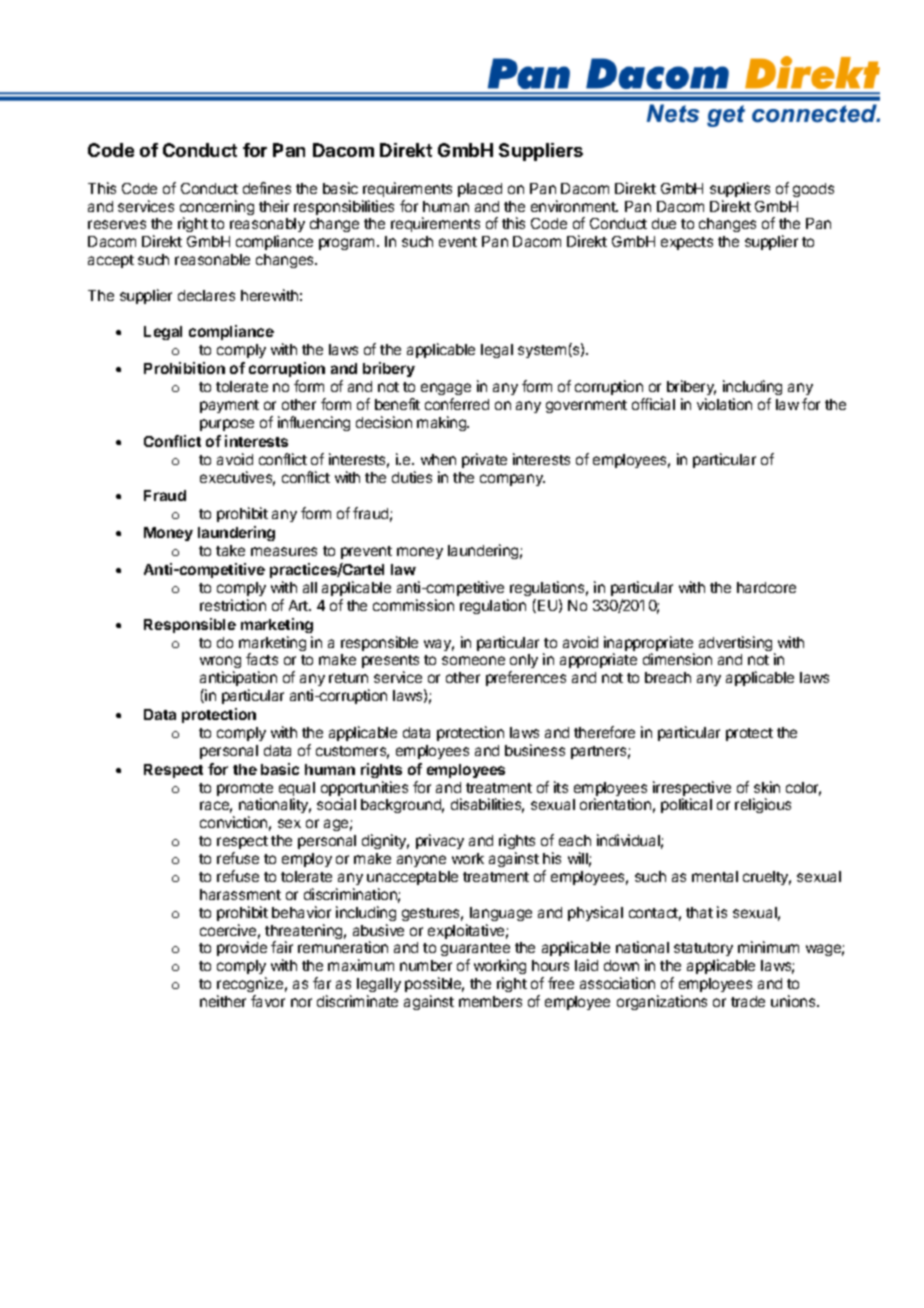 The image size is (924, 1308). What do you see at coordinates (227, 425) in the screenshot?
I see `purpose` at bounding box center [227, 425].
